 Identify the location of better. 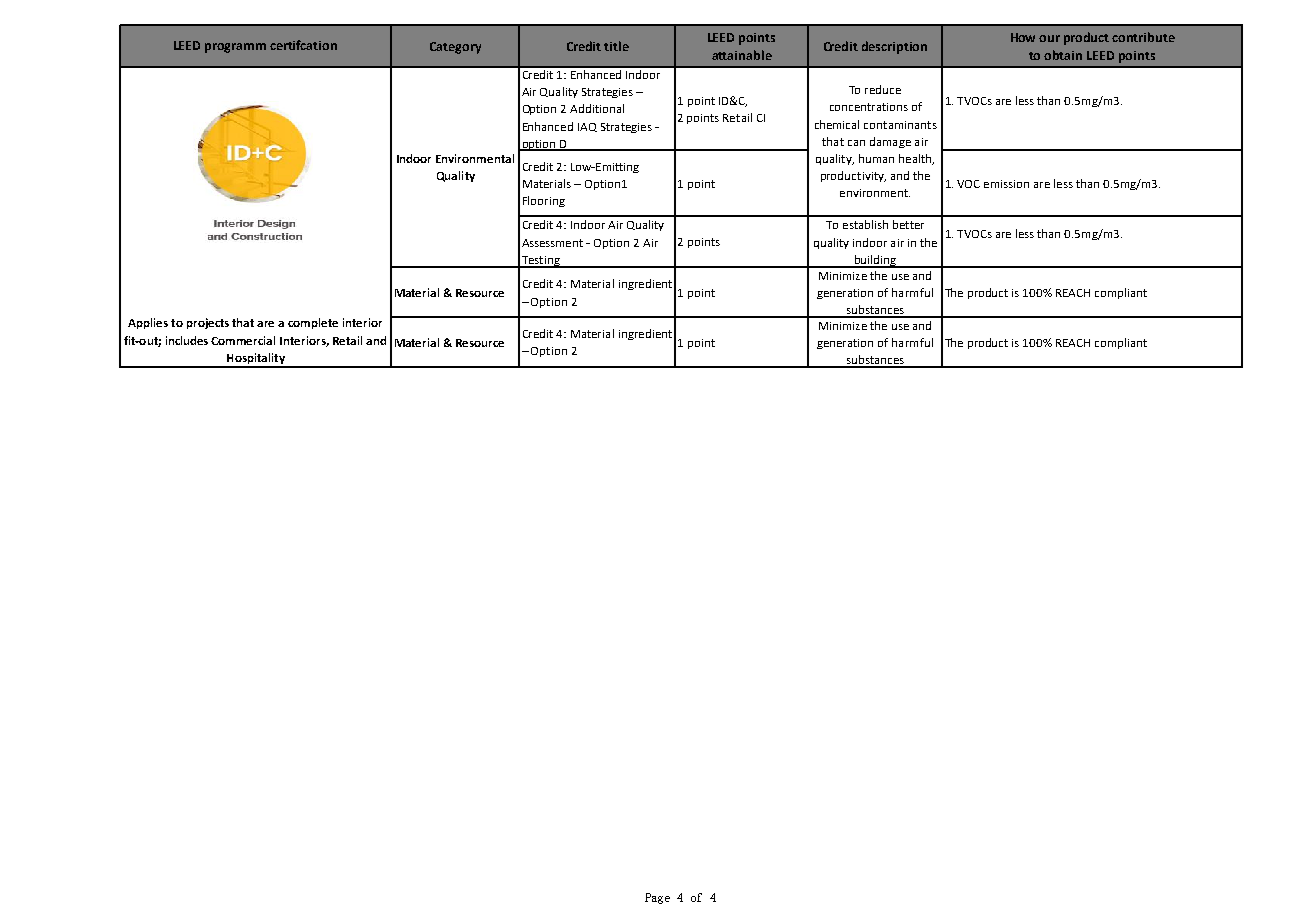
(908, 224).
